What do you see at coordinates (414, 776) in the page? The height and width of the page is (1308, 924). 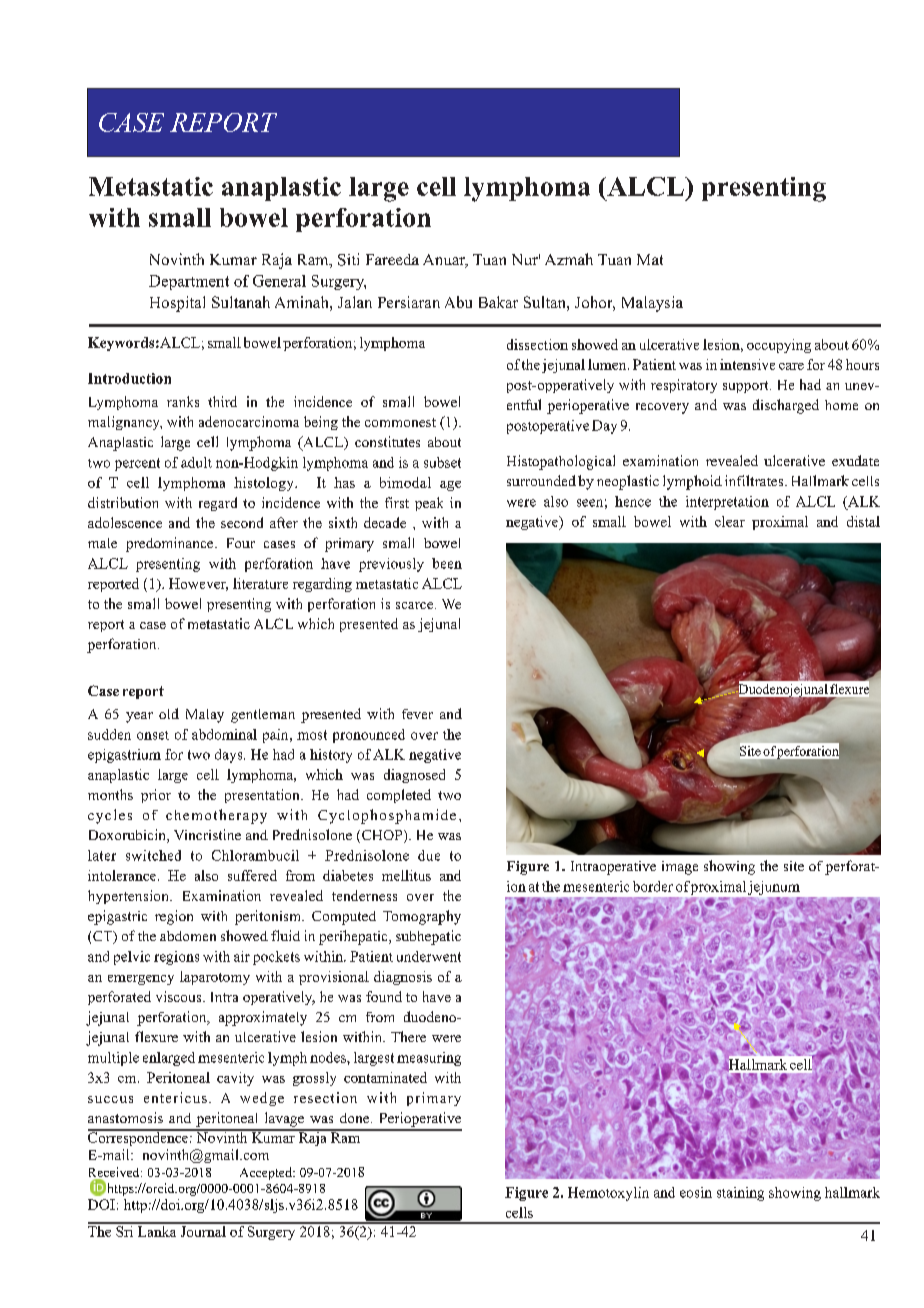 I see `diagnosed` at bounding box center [414, 776].
